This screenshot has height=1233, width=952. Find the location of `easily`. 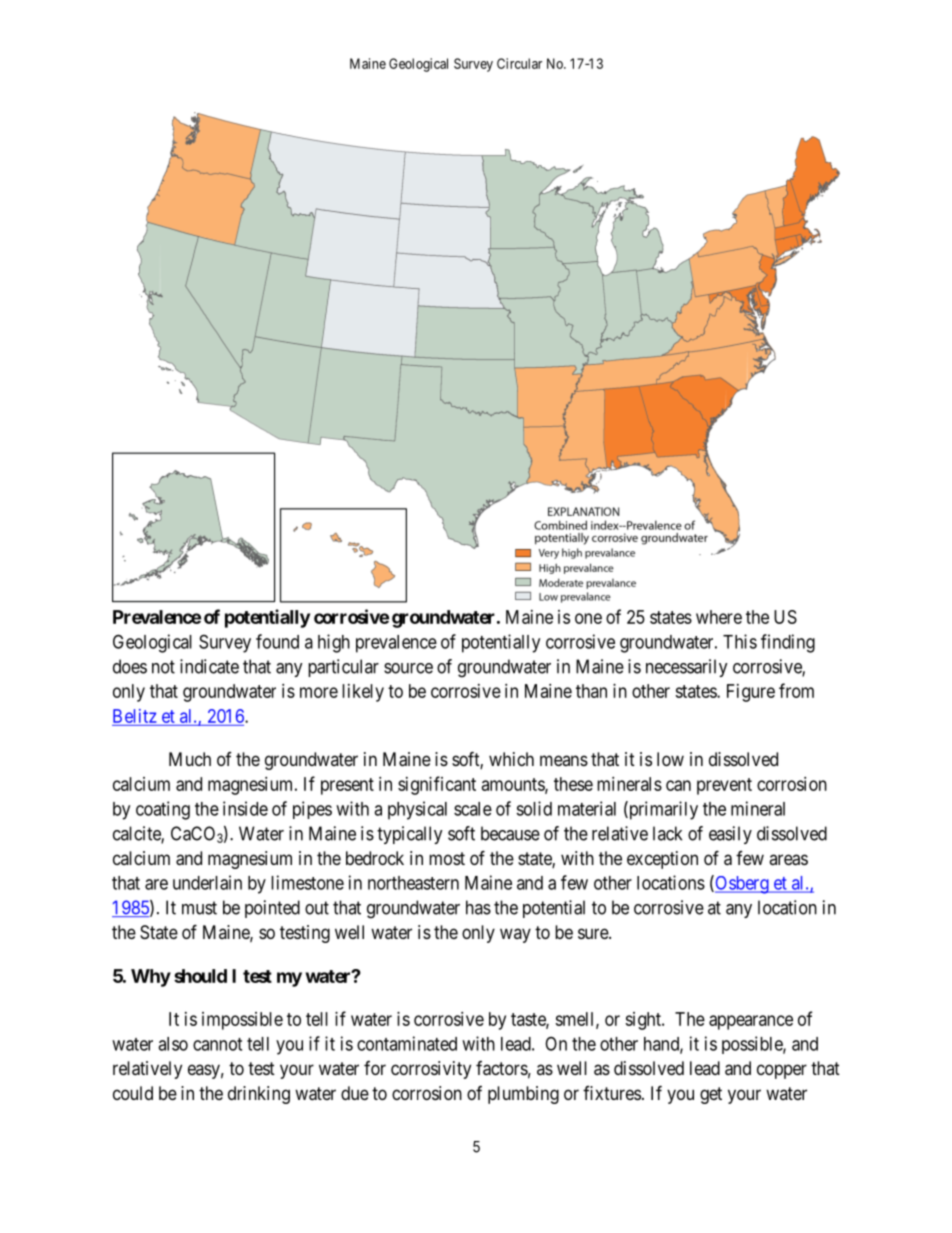

easily is located at coordinates (730, 835).
